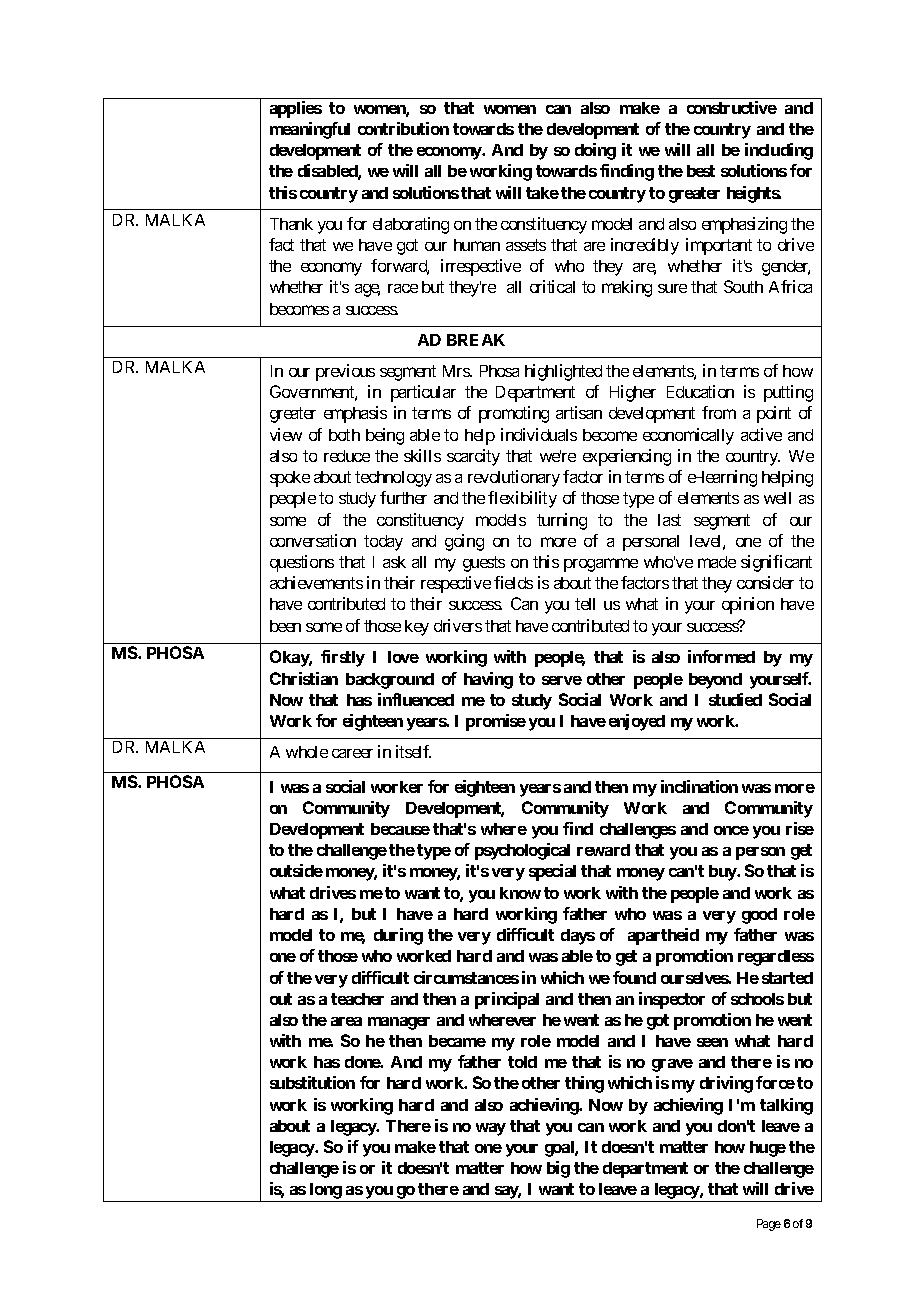  I want to click on informed, so click(721, 656).
